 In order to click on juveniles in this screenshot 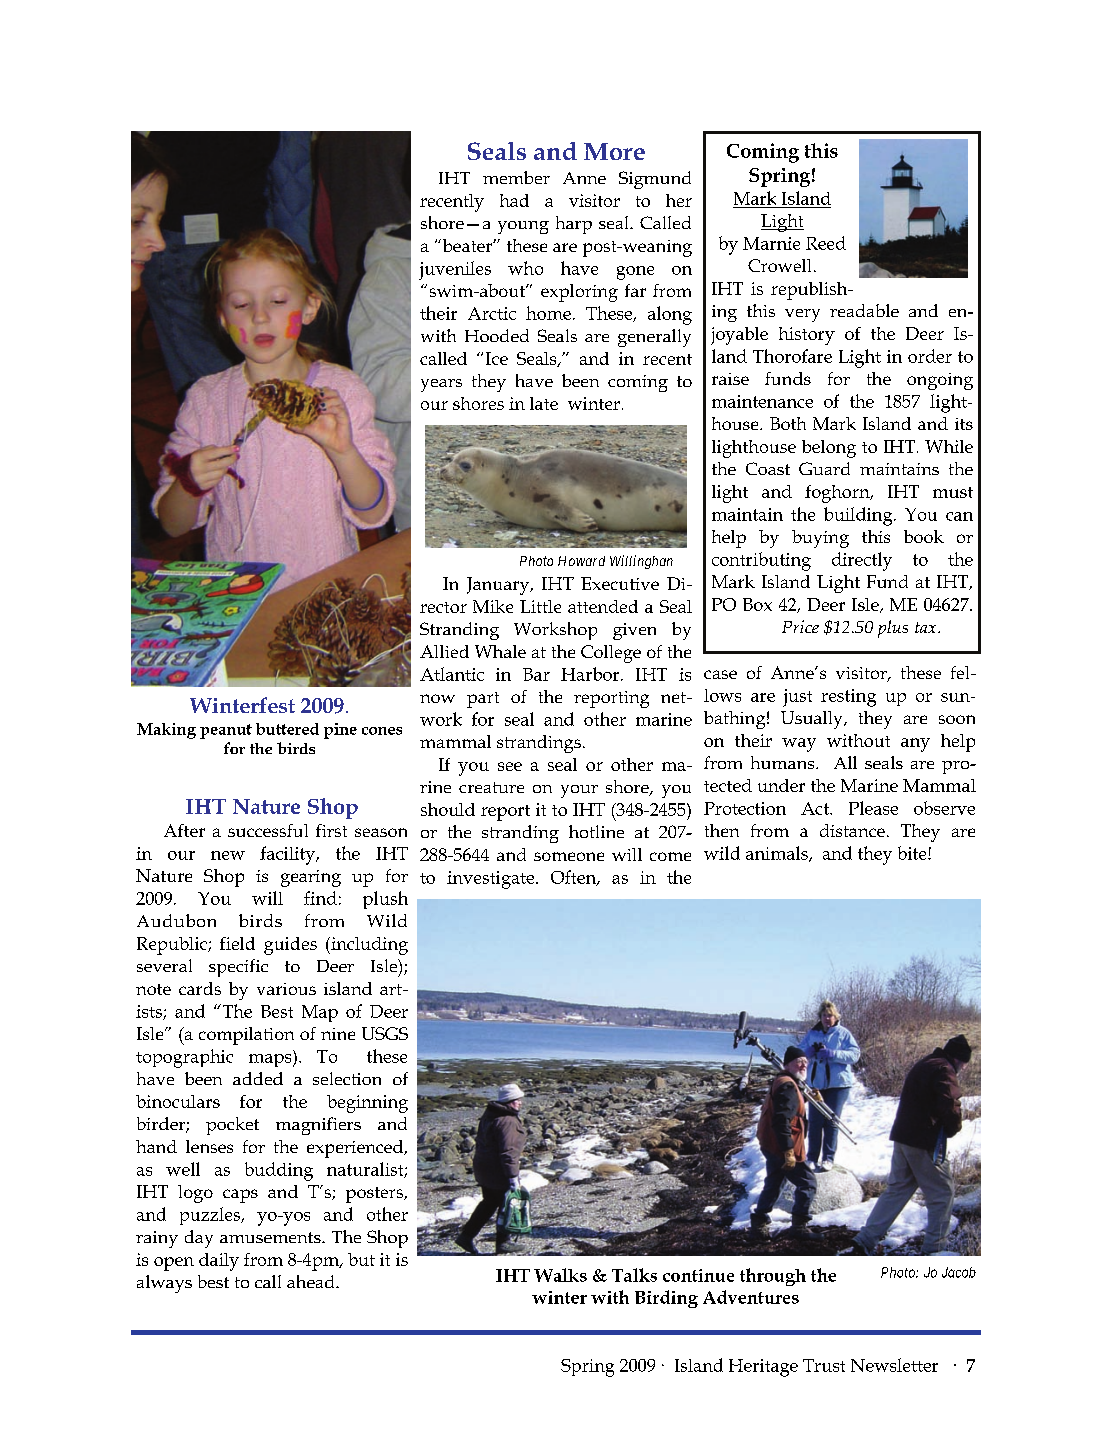, I will do `click(455, 270)`.
